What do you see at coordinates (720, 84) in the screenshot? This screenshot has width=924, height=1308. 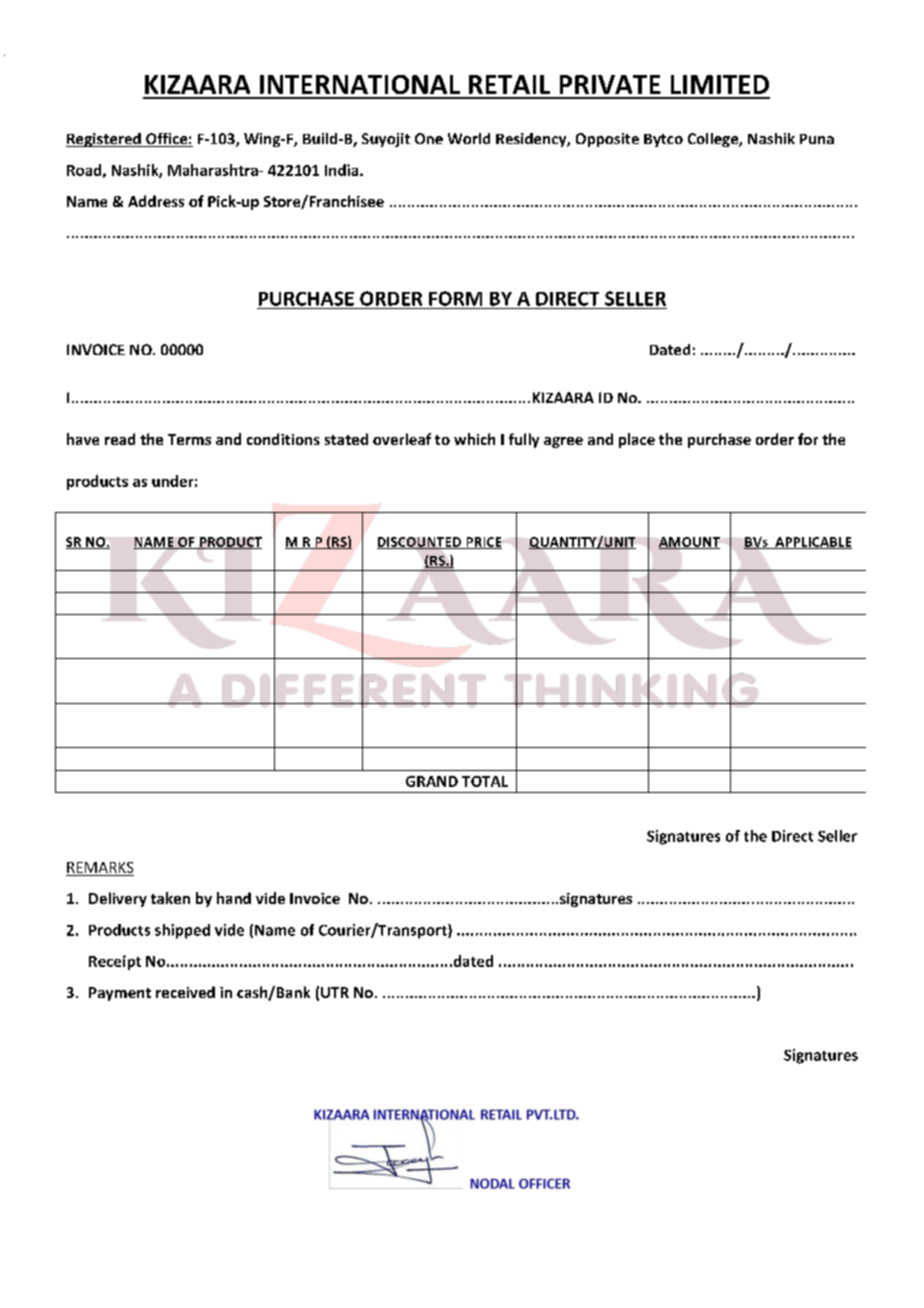 I see `LIMITED` at bounding box center [720, 84].
